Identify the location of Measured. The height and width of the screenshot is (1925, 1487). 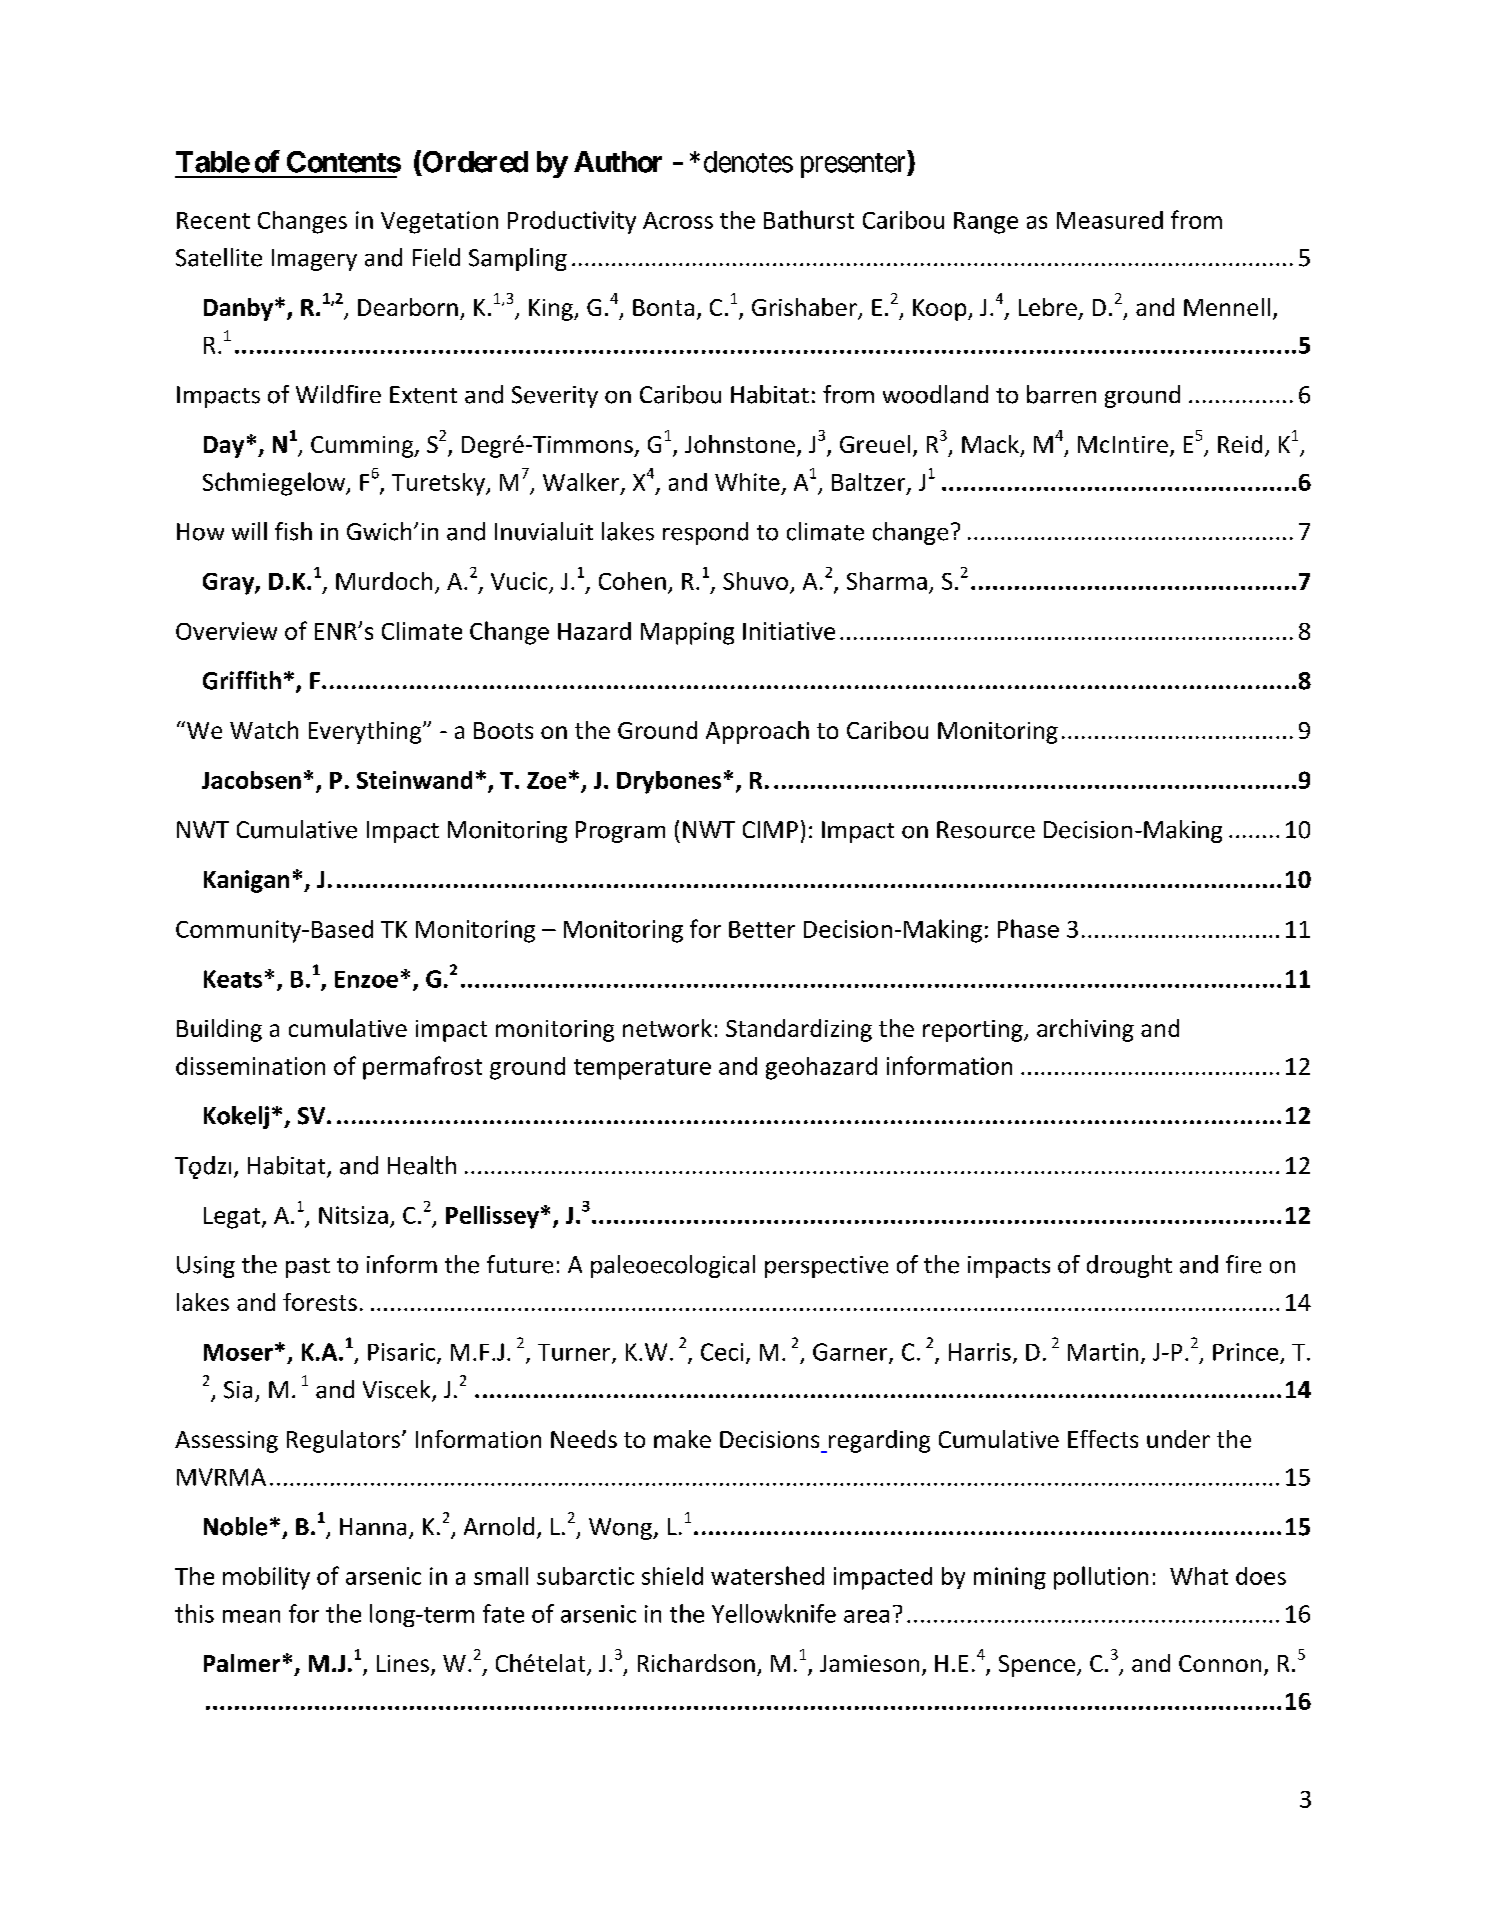
(1110, 220).
